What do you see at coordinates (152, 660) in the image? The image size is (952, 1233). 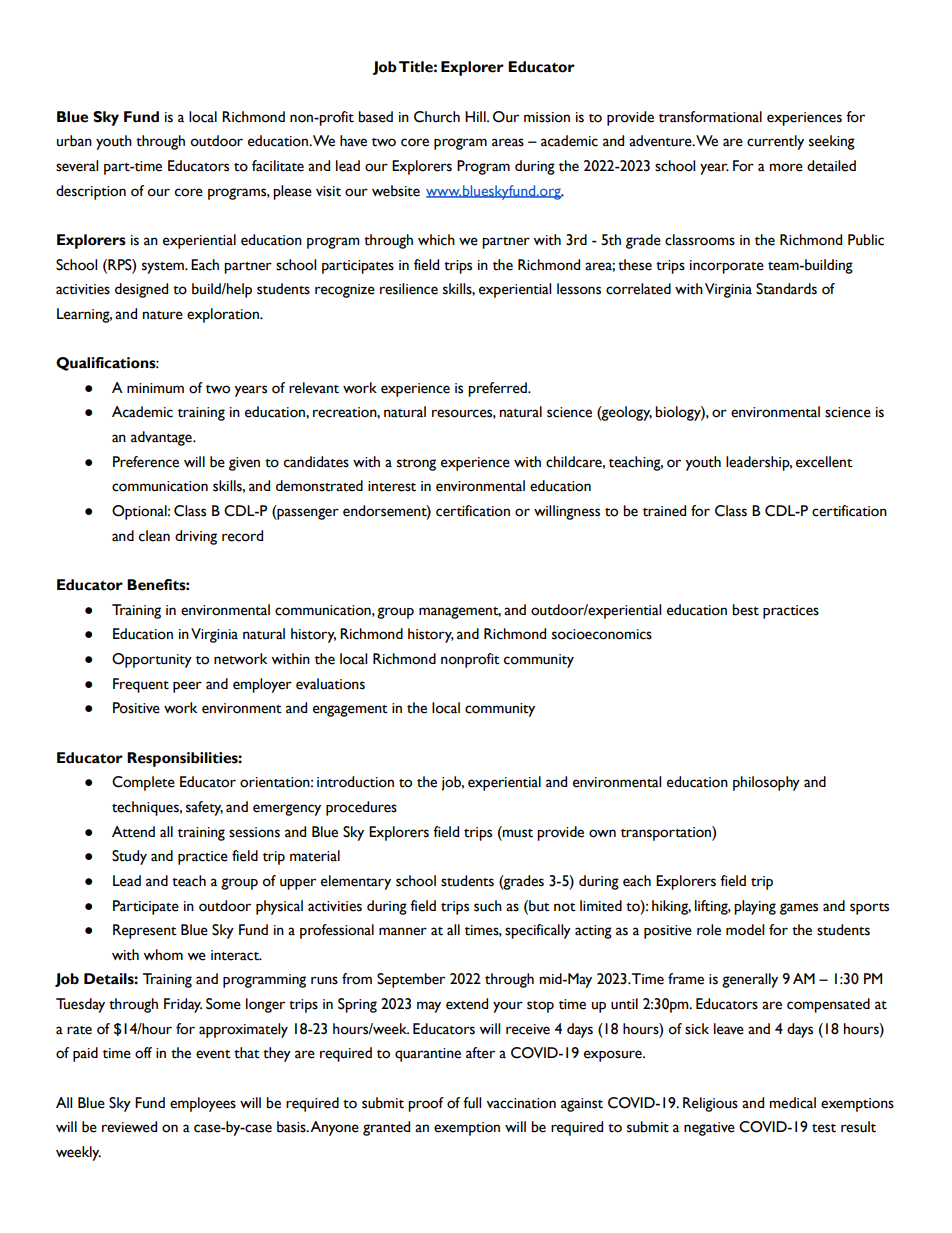 I see `Opportunity` at bounding box center [152, 660].
